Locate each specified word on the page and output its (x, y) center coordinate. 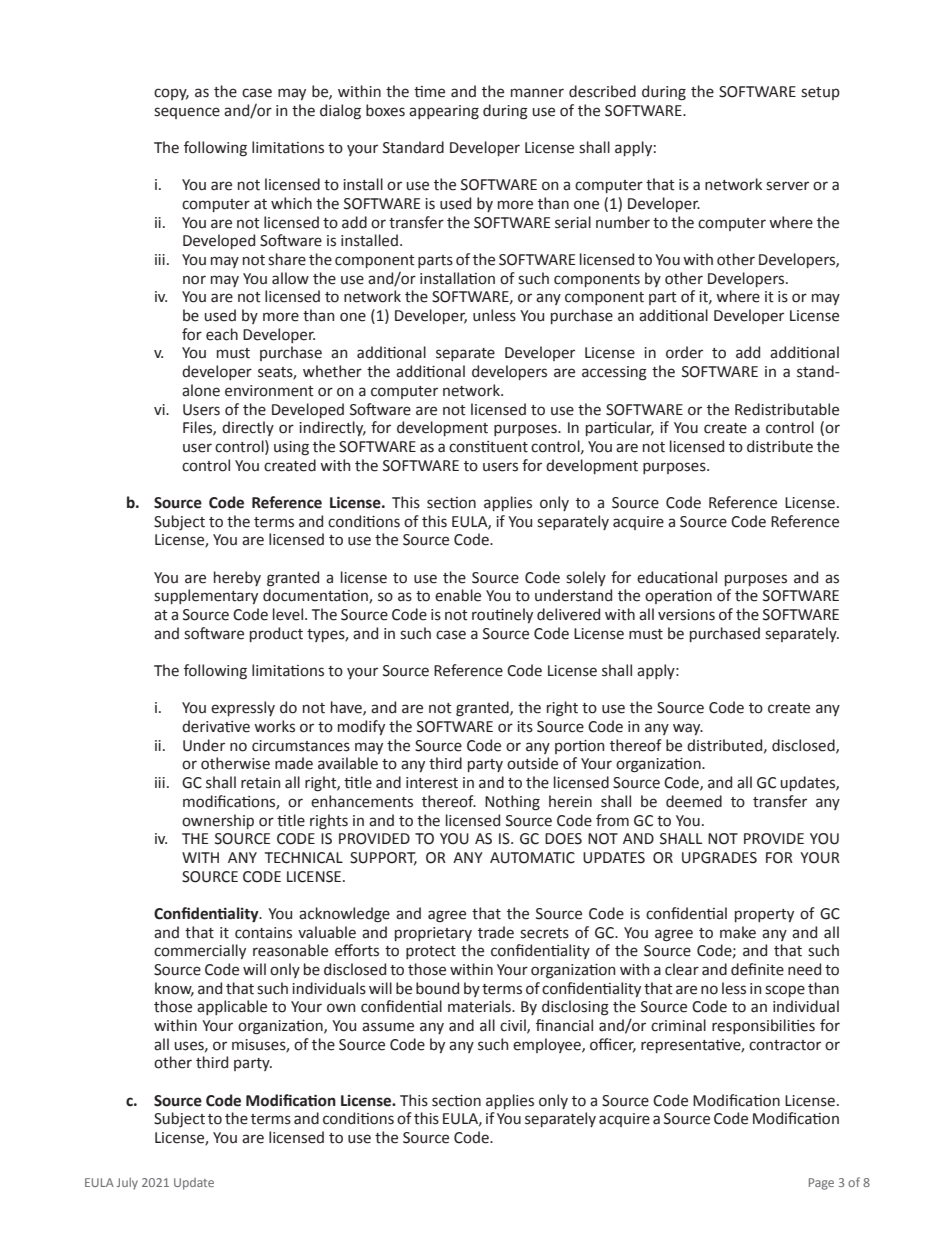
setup (820, 93)
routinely (502, 615)
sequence (187, 113)
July (127, 1184)
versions (686, 615)
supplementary (206, 596)
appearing (444, 112)
